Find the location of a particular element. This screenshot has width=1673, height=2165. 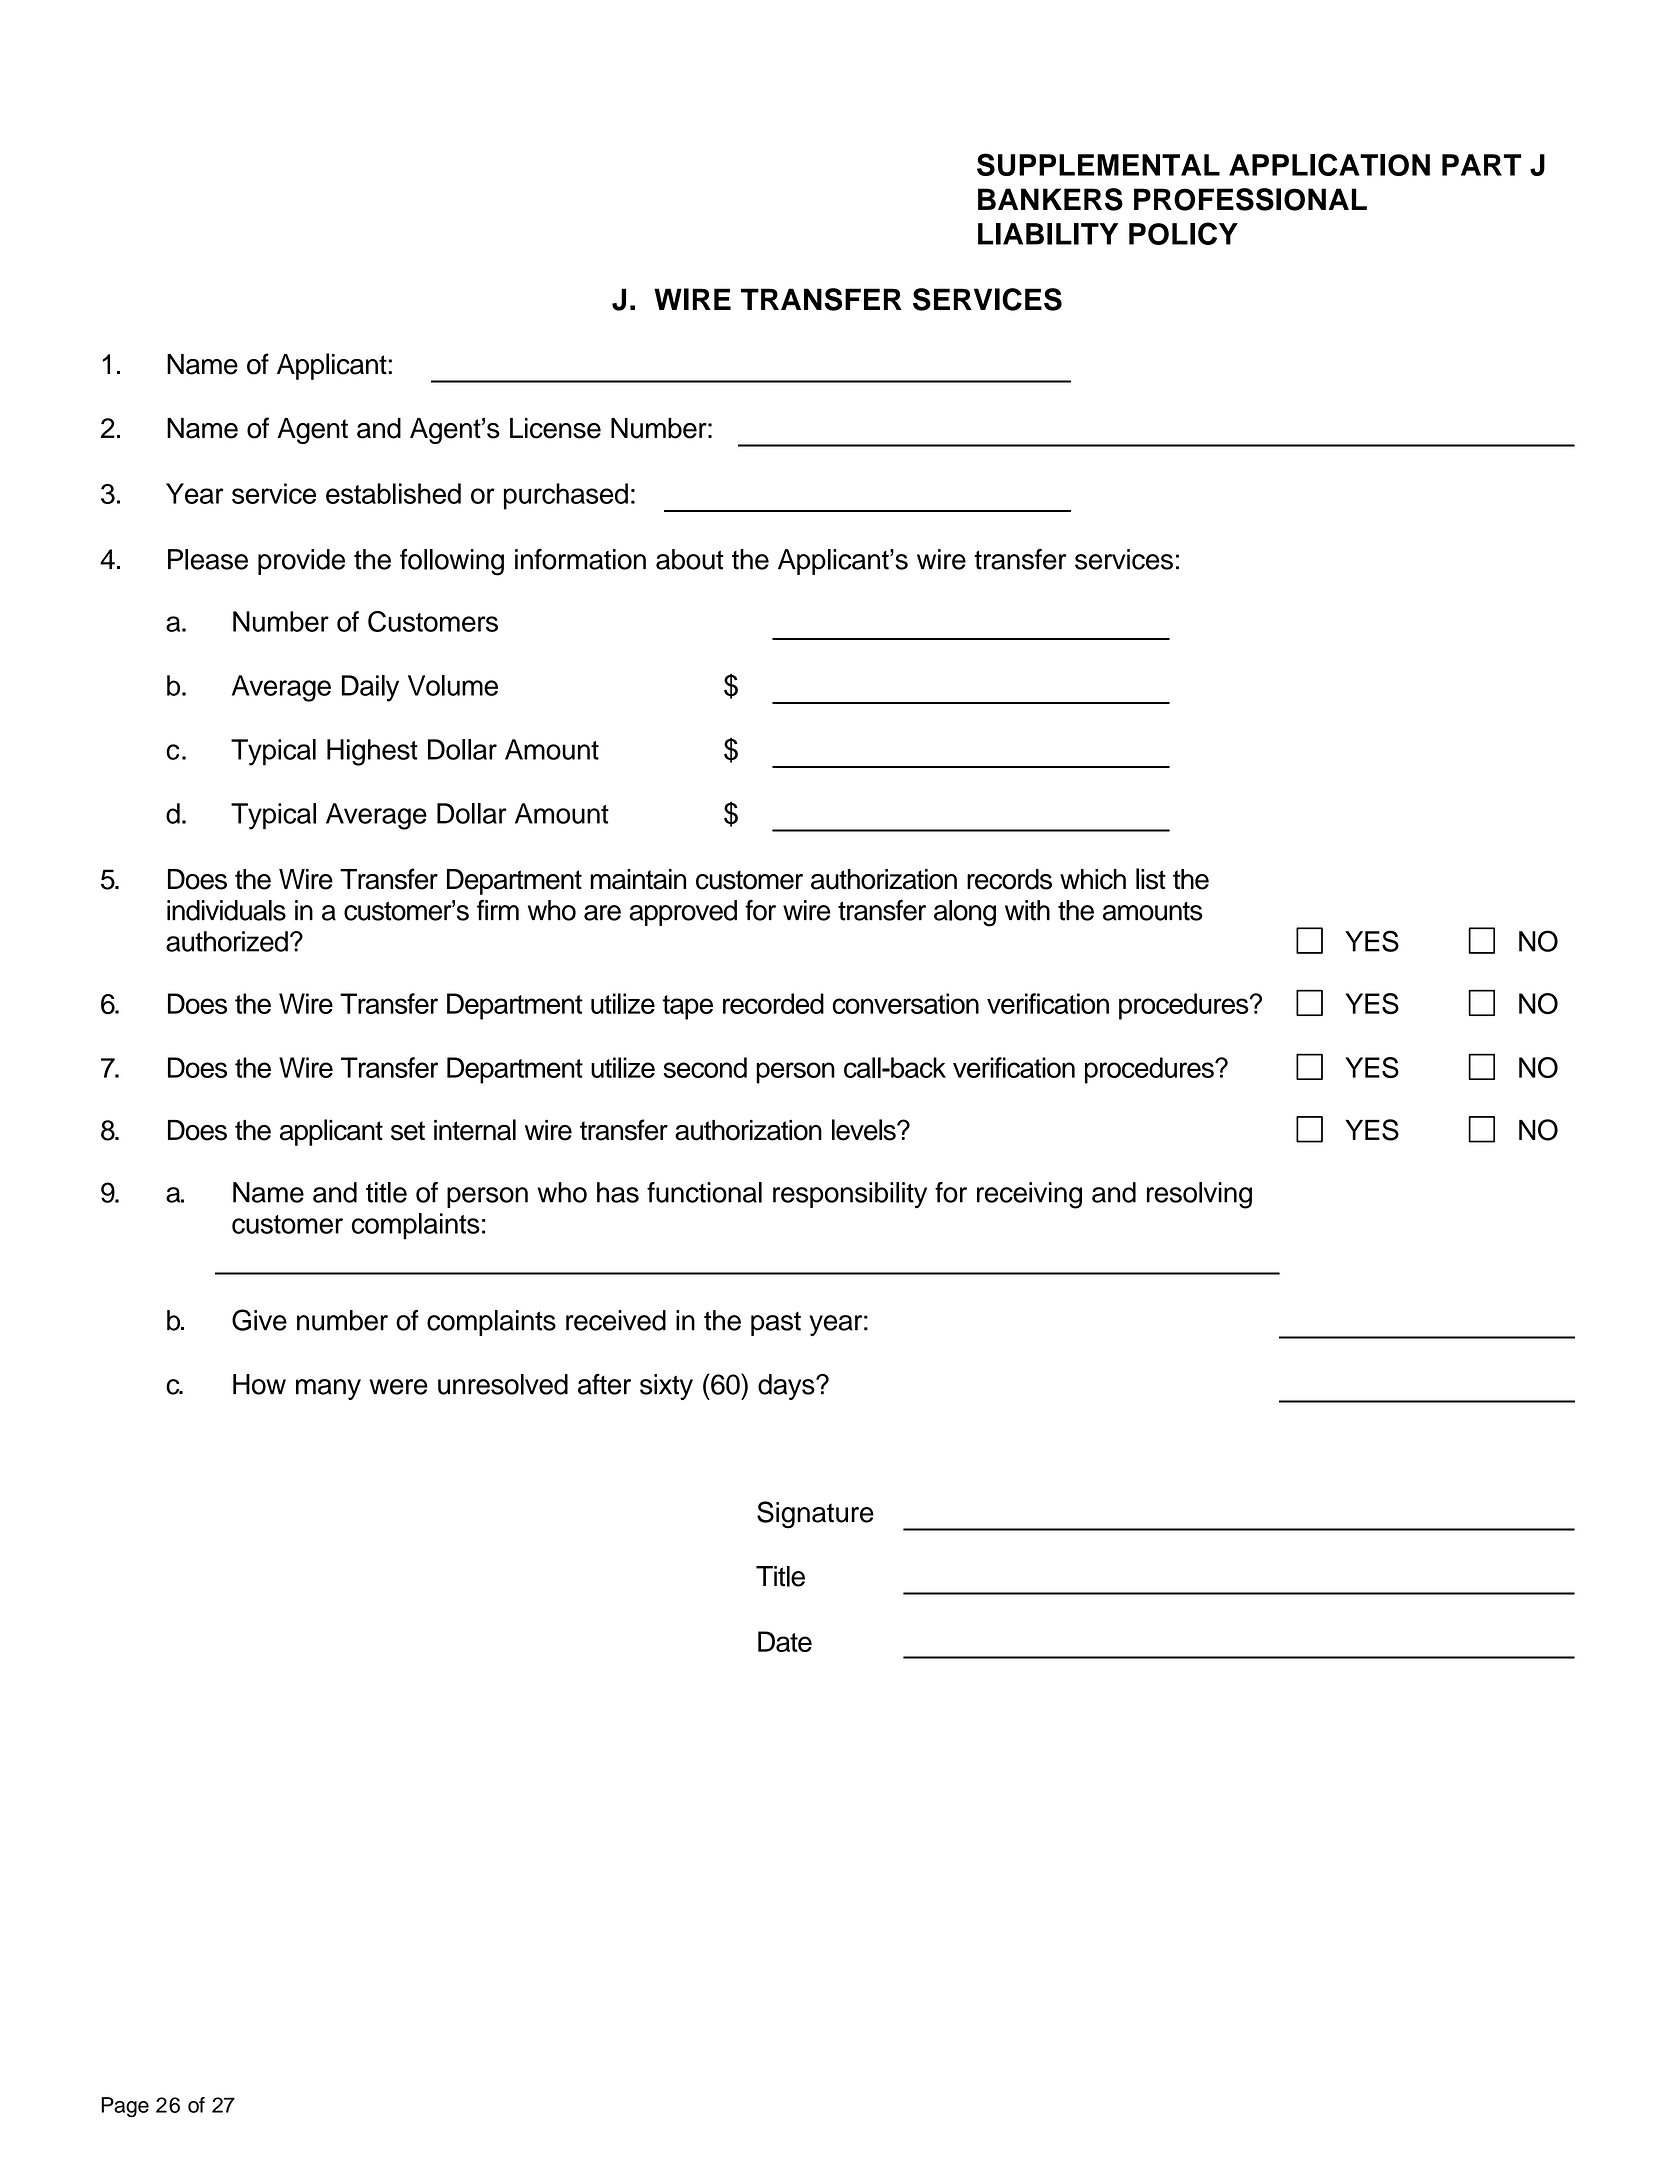

POLICY is located at coordinates (1183, 233).
